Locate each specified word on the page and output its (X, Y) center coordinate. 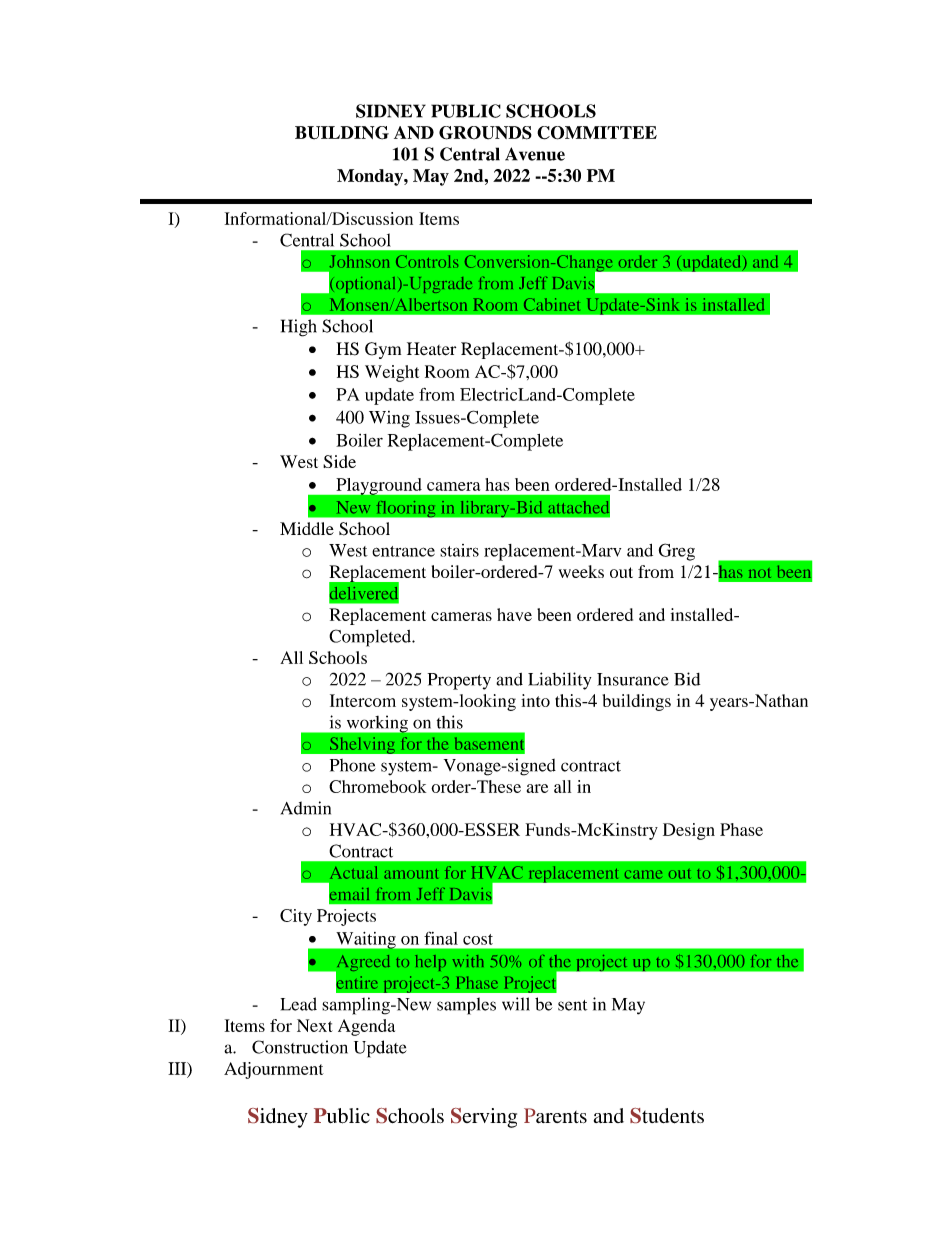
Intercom (363, 700)
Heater (431, 349)
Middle (307, 528)
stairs (459, 550)
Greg (677, 552)
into (535, 700)
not (760, 573)
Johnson (359, 261)
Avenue (535, 154)
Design (689, 831)
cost (478, 939)
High (299, 328)
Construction (300, 1047)
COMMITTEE (597, 133)
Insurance (633, 679)
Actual (354, 872)
